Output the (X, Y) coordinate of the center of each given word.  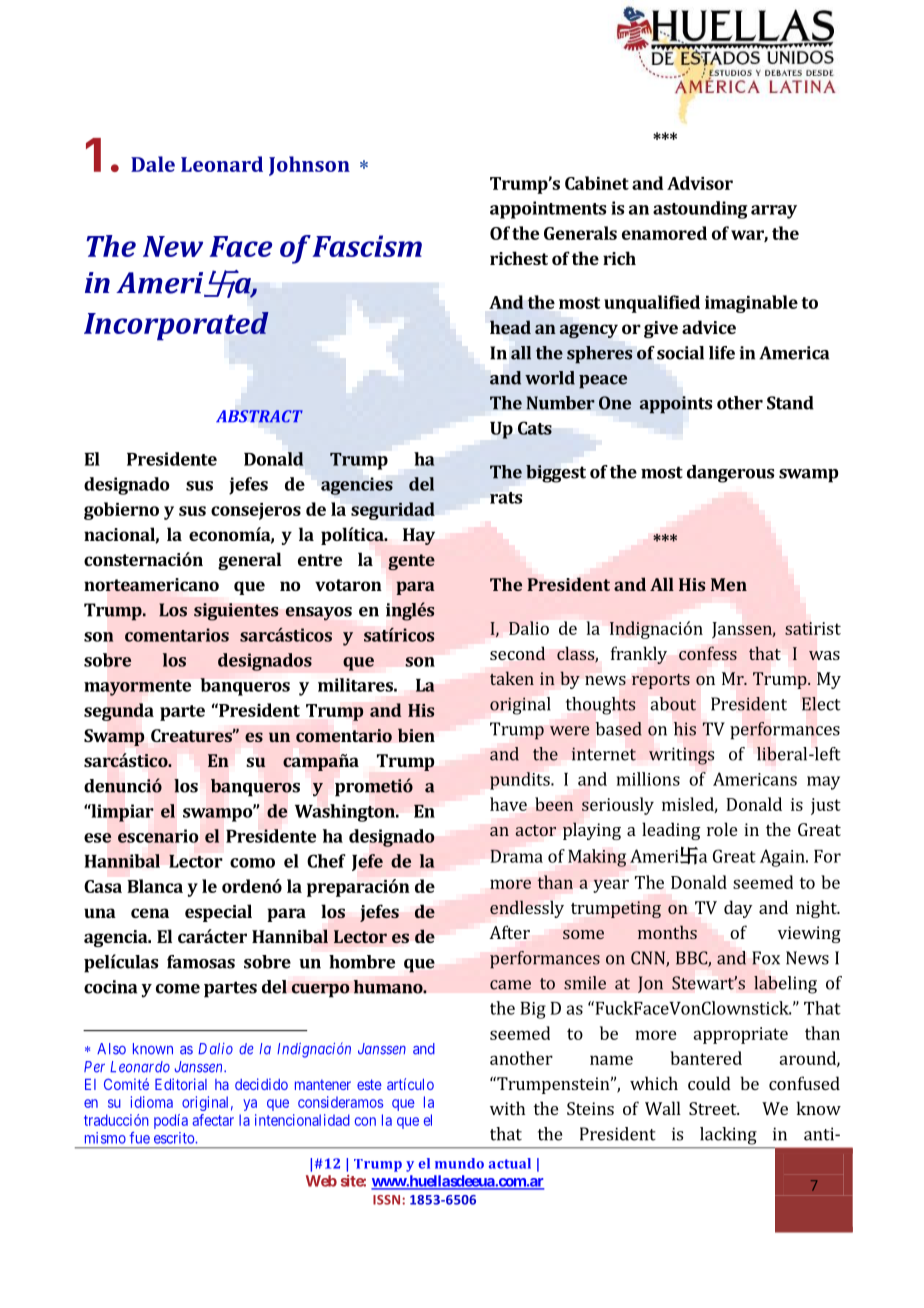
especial (218, 913)
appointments (548, 210)
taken (512, 678)
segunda (119, 712)
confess (708, 653)
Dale (153, 164)
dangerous (730, 474)
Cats (535, 428)
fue (139, 1138)
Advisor (700, 183)
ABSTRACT (259, 416)
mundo (459, 1163)
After (509, 932)
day (738, 909)
